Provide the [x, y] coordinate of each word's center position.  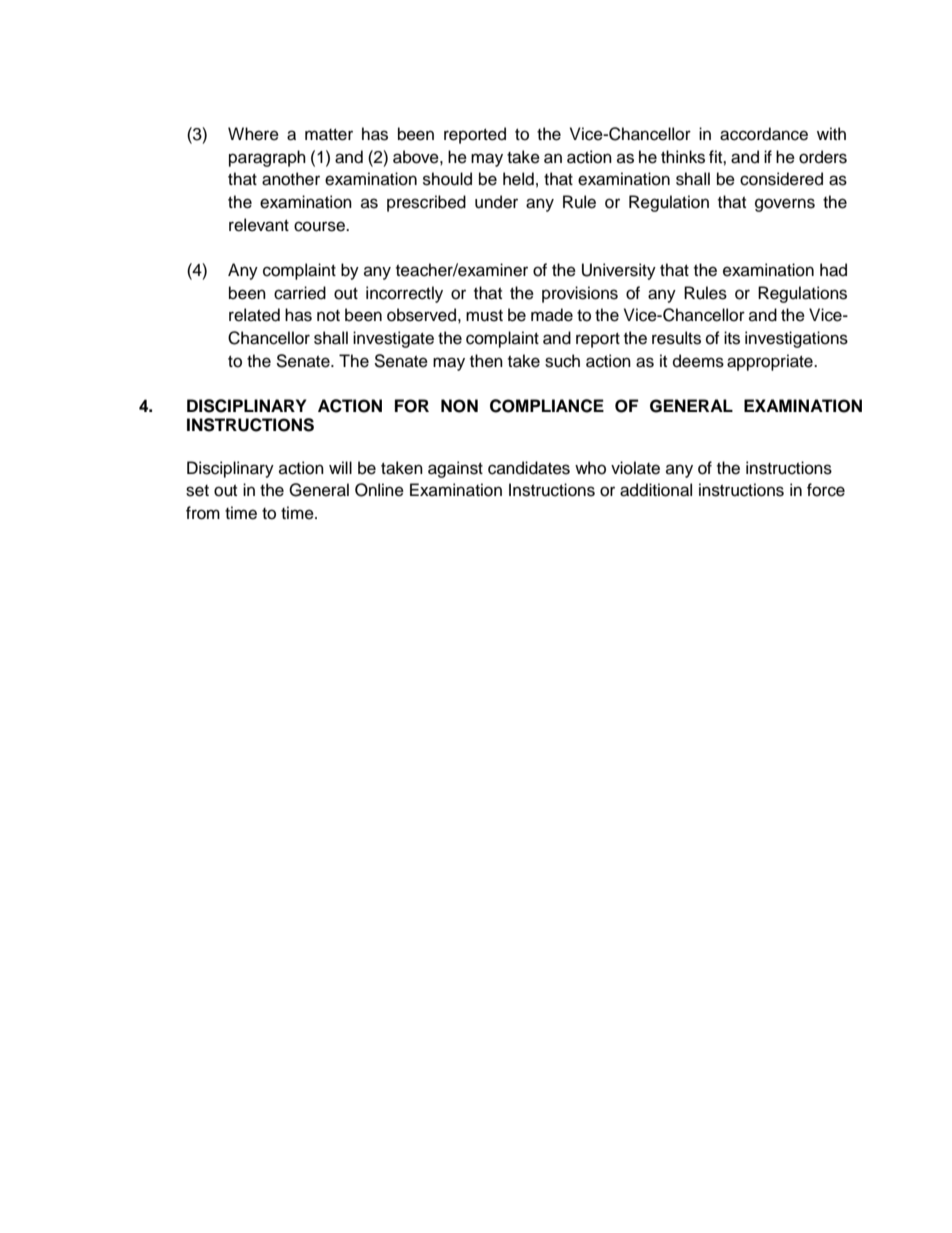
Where [253, 134]
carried [300, 293]
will [340, 467]
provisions [580, 294]
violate [635, 468]
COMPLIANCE [547, 406]
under [496, 202]
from [203, 513]
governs [785, 205]
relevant [259, 225]
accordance [764, 134]
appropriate [771, 362]
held [518, 179]
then [486, 361]
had [833, 270]
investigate [393, 339]
